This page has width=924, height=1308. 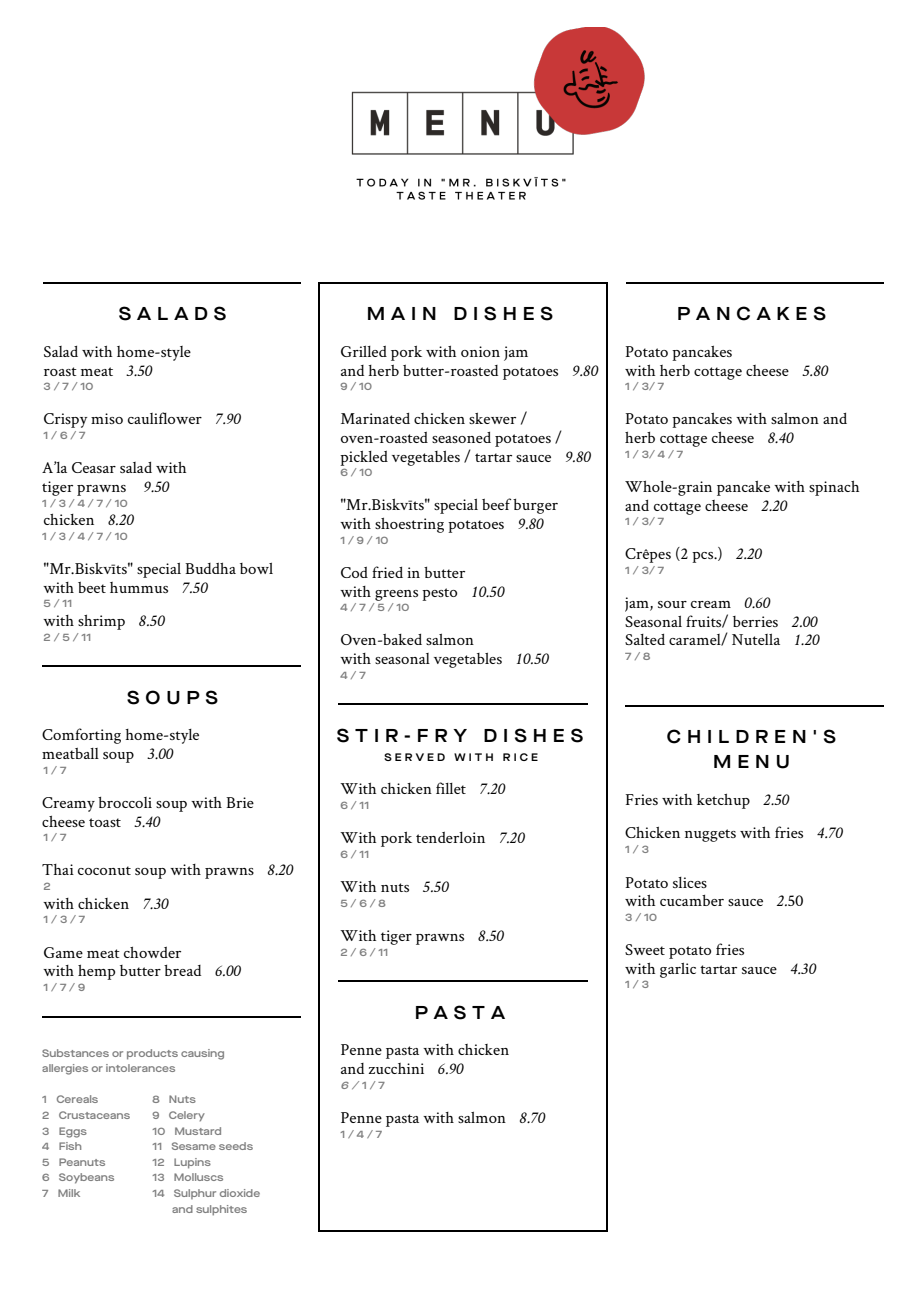 I want to click on slices, so click(x=690, y=882).
